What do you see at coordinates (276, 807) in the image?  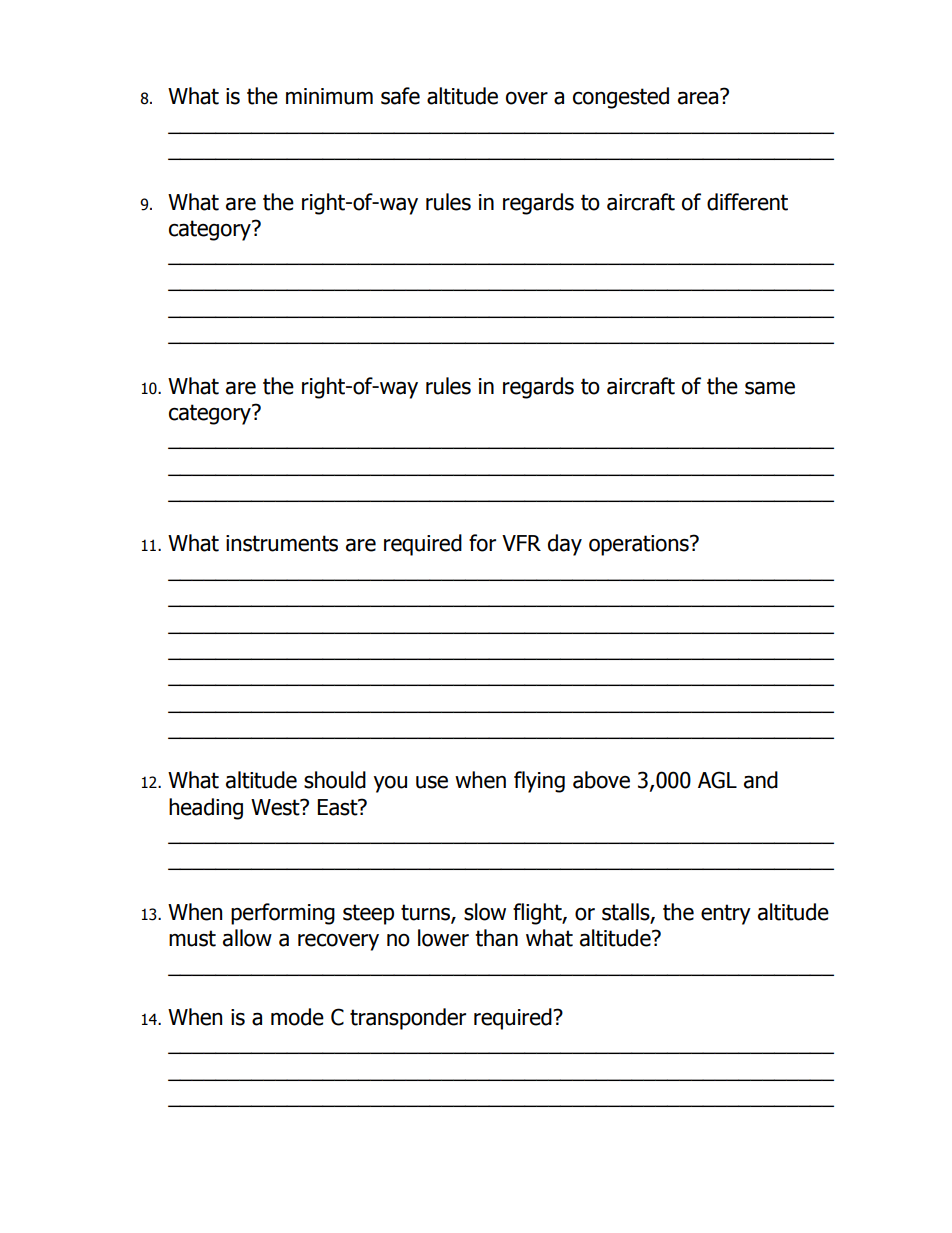 I see `West` at bounding box center [276, 807].
